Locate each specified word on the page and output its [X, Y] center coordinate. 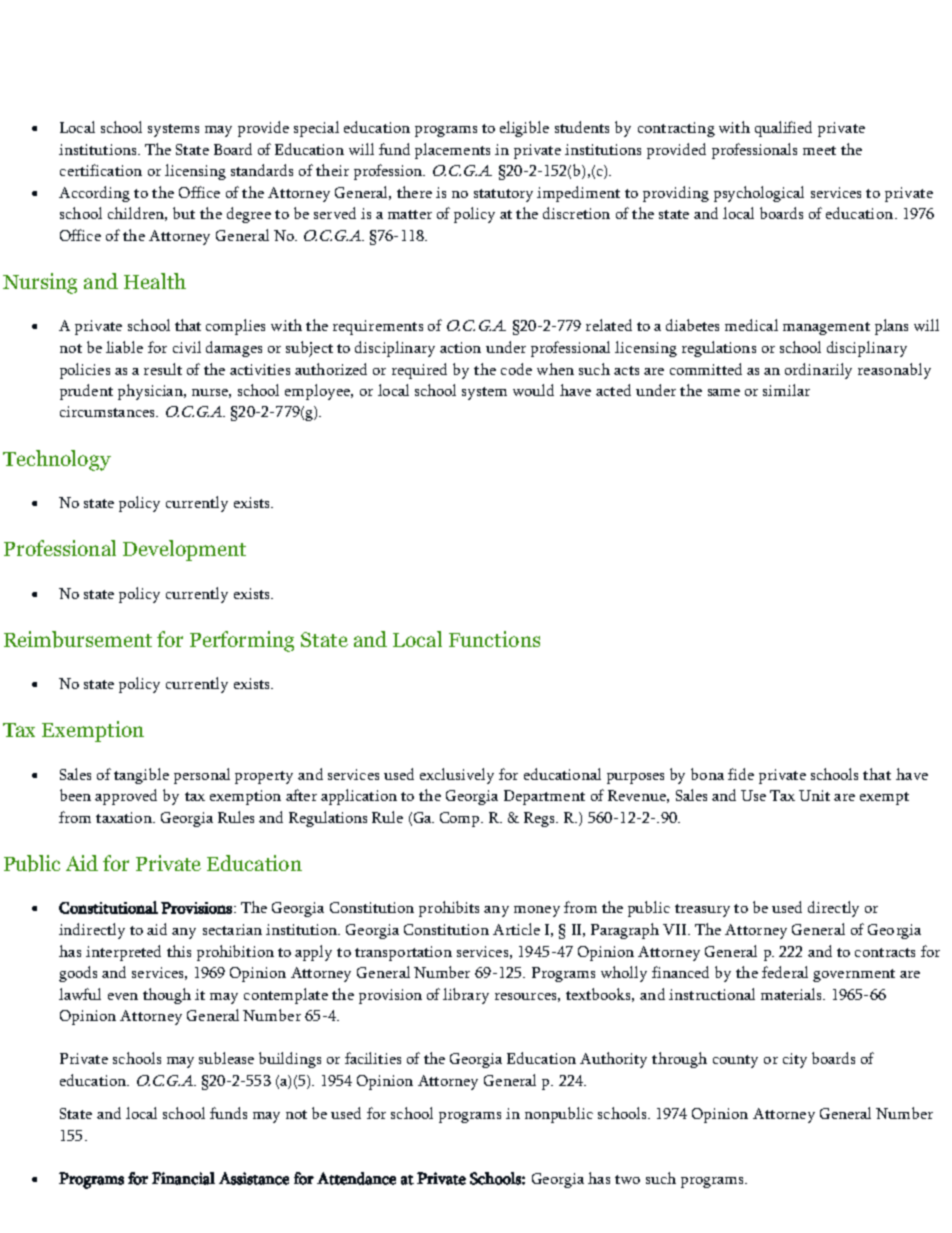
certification [101, 170]
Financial [183, 1178]
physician [151, 392]
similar [786, 390]
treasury [702, 910]
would [533, 390]
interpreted [123, 953]
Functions [494, 639]
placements [452, 151]
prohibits [449, 909]
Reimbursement [78, 639]
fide [741, 774]
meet [819, 150]
